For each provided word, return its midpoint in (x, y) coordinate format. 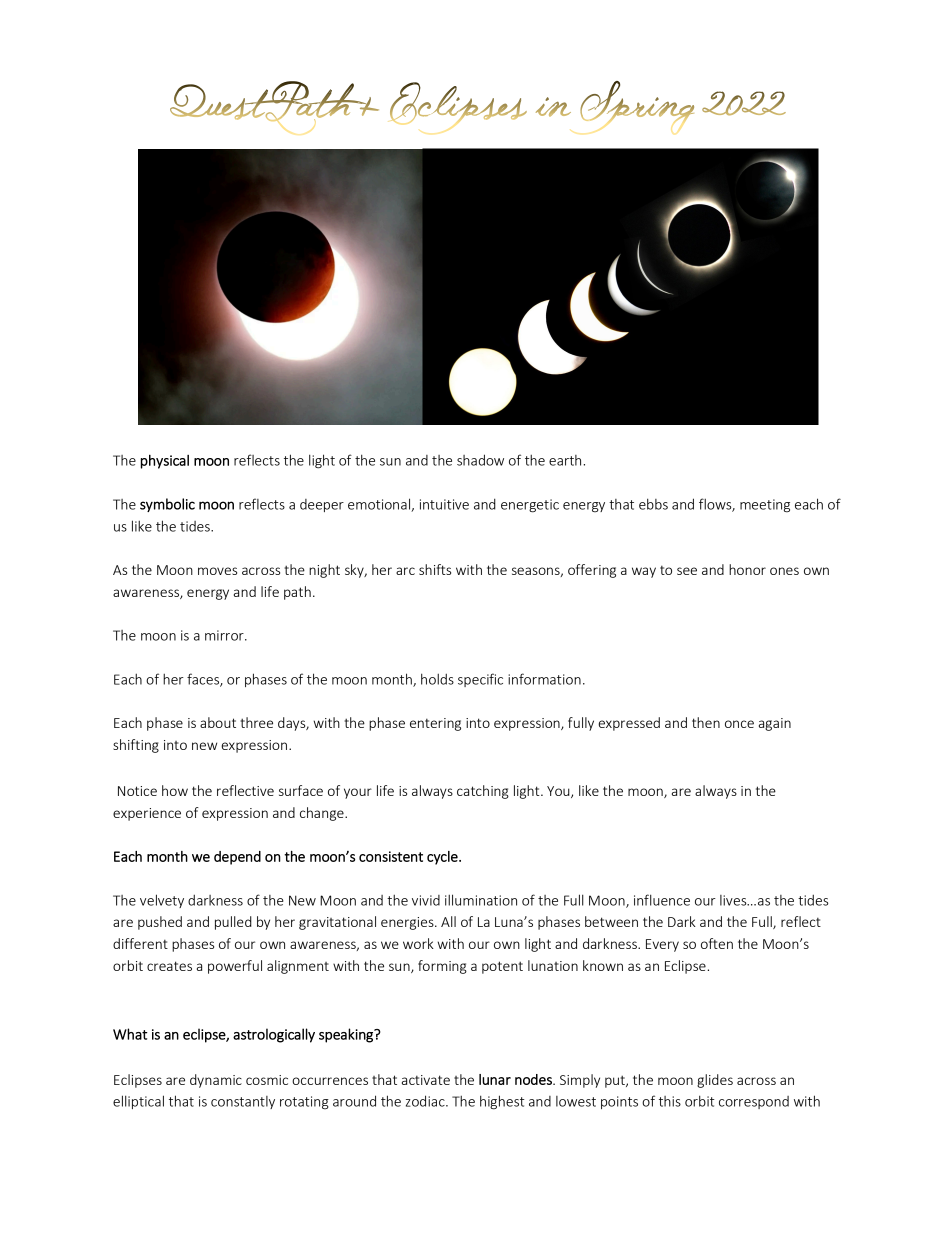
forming (442, 967)
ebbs (653, 504)
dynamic (216, 1081)
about (218, 722)
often (717, 943)
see (687, 571)
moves (217, 571)
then (706, 722)
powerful (235, 967)
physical (165, 461)
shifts (435, 569)
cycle (443, 858)
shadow (480, 460)
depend (237, 858)
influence (662, 900)
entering (435, 724)
